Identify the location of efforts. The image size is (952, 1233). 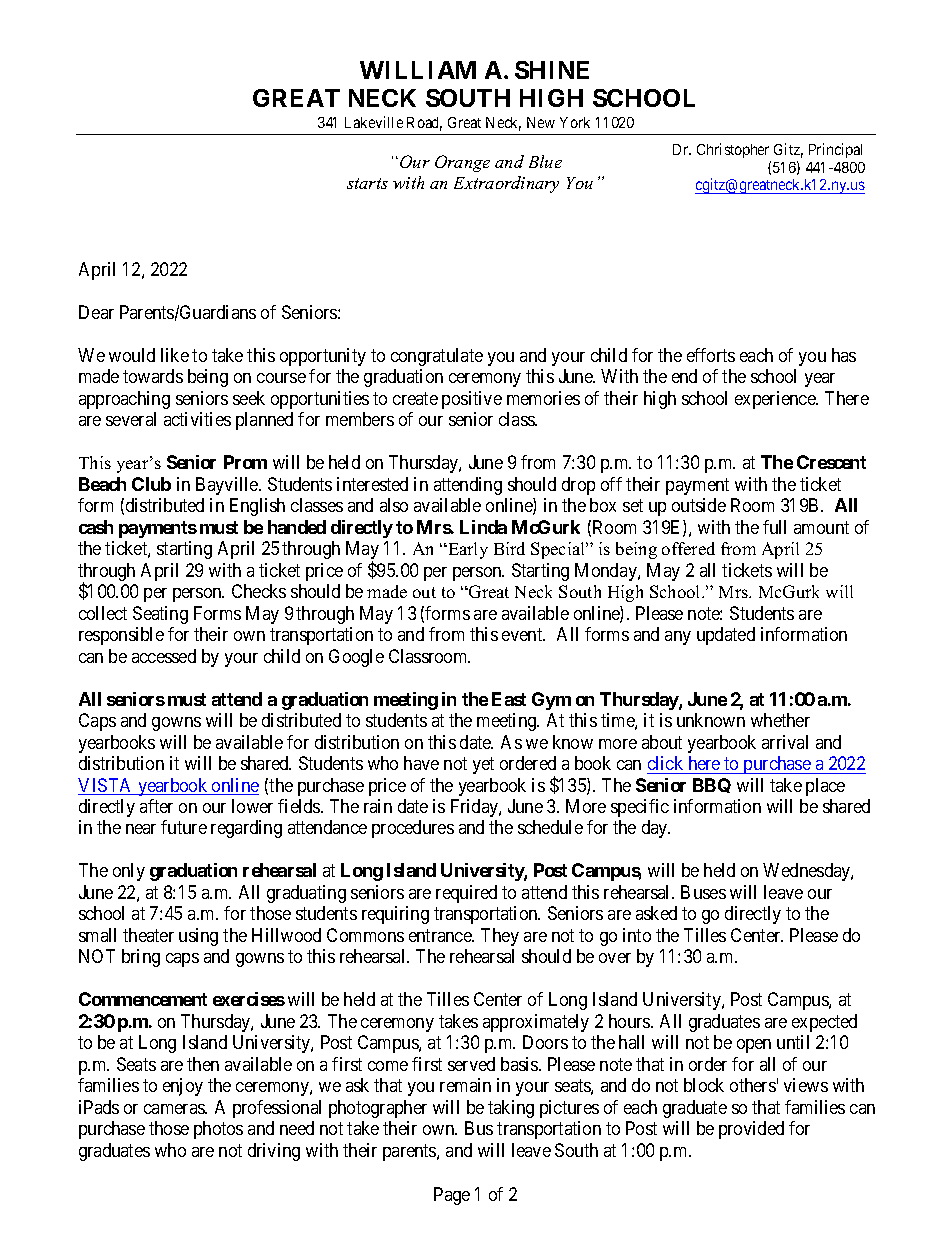
(711, 355).
